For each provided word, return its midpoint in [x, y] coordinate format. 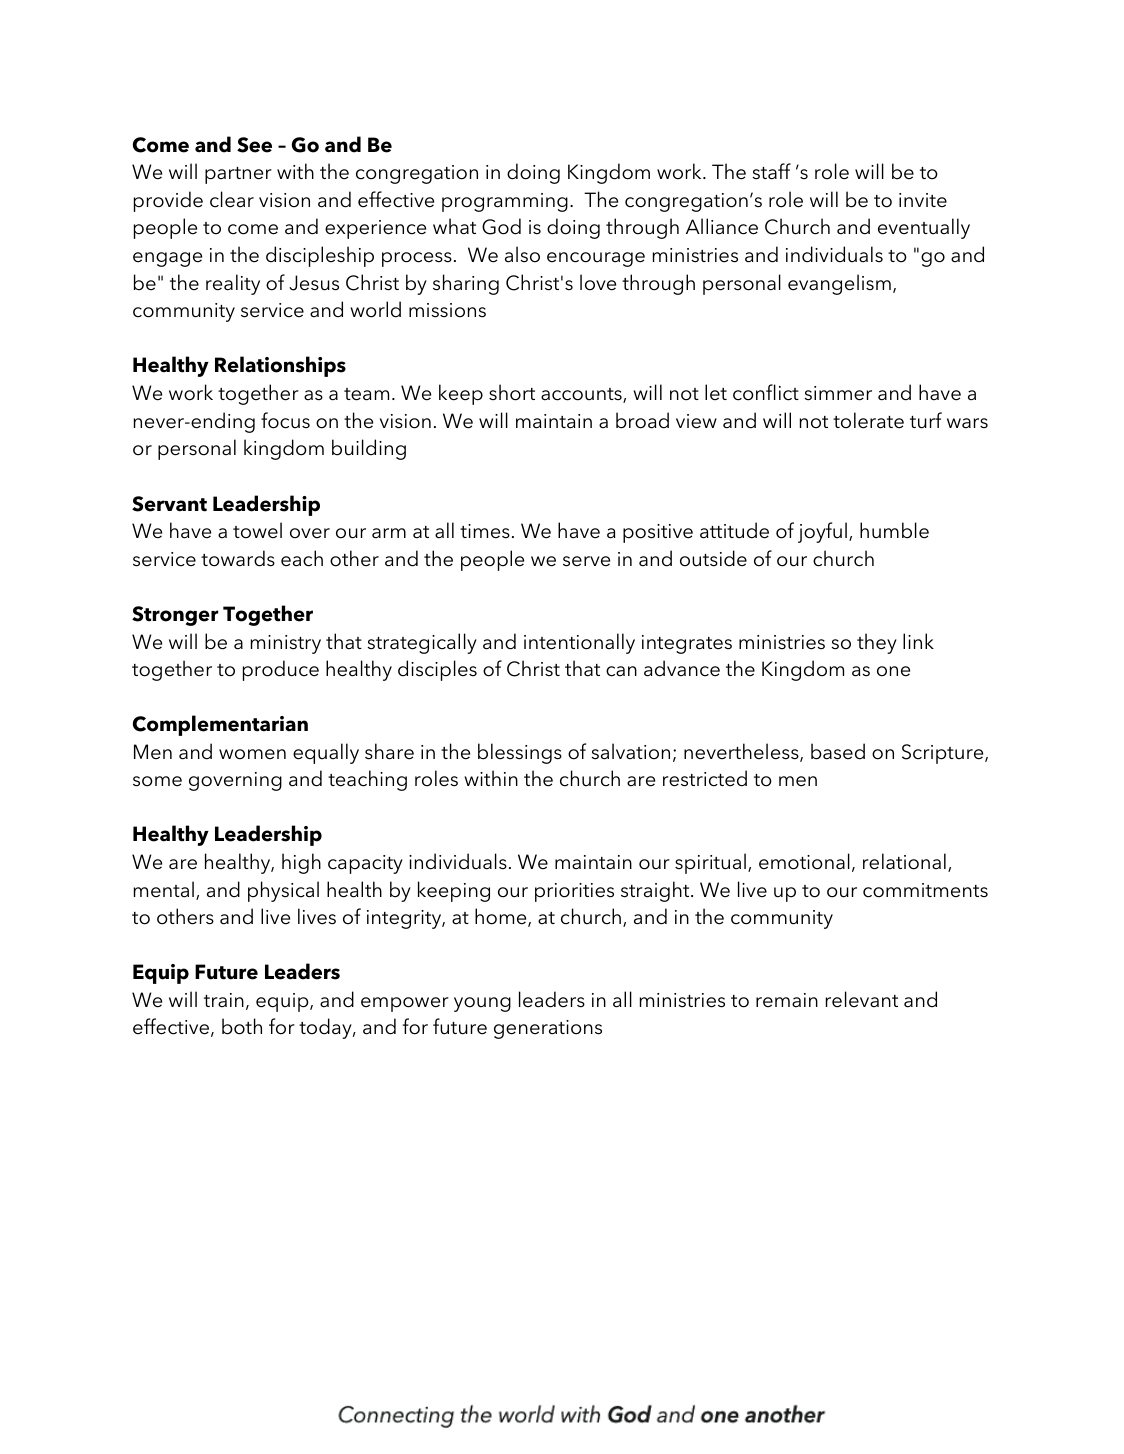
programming [505, 202]
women [252, 754]
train [224, 1000]
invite [923, 200]
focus [285, 420]
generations [548, 1029]
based [838, 751]
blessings [520, 753]
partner [238, 175]
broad [642, 420]
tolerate [868, 420]
